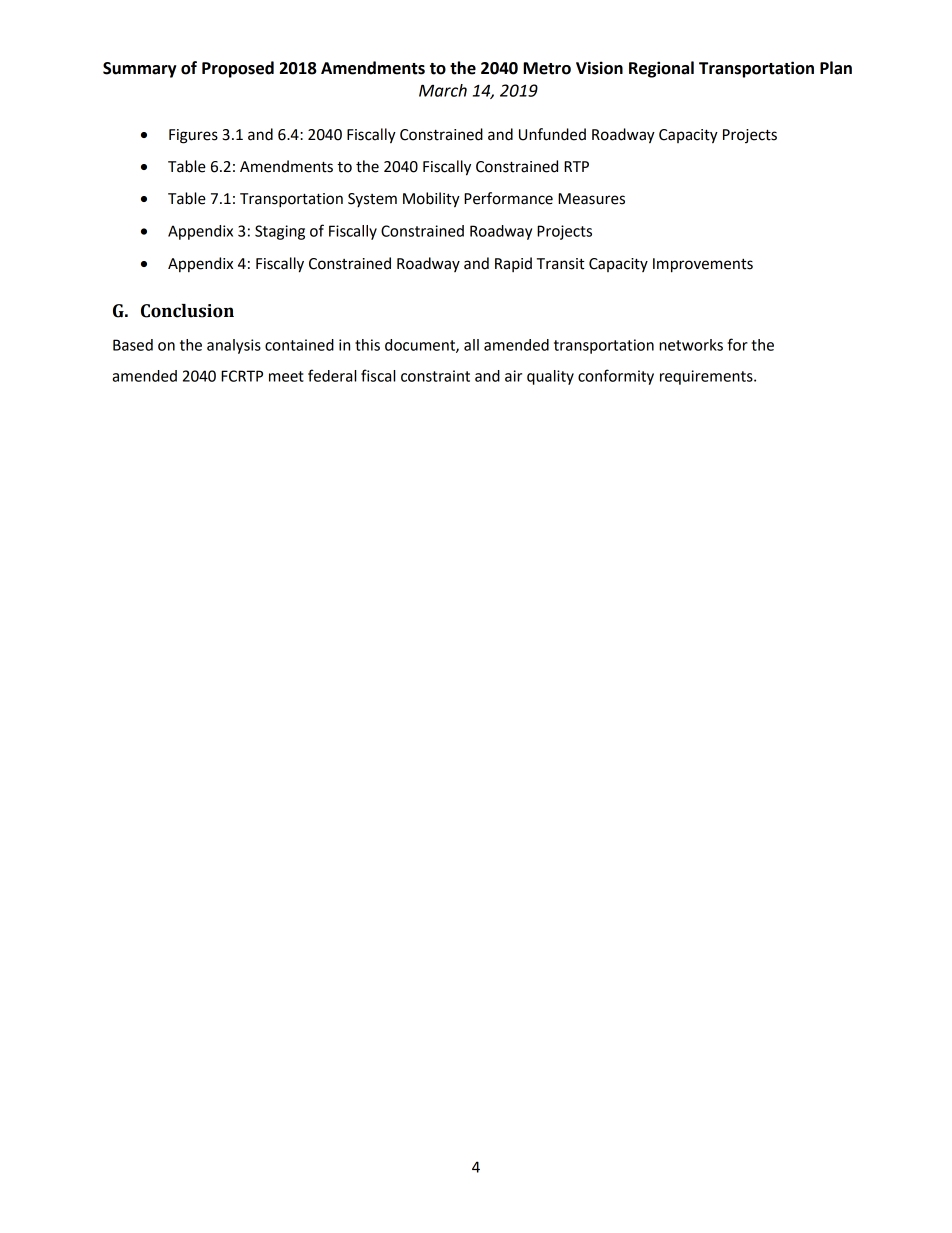  I want to click on March, so click(443, 90).
